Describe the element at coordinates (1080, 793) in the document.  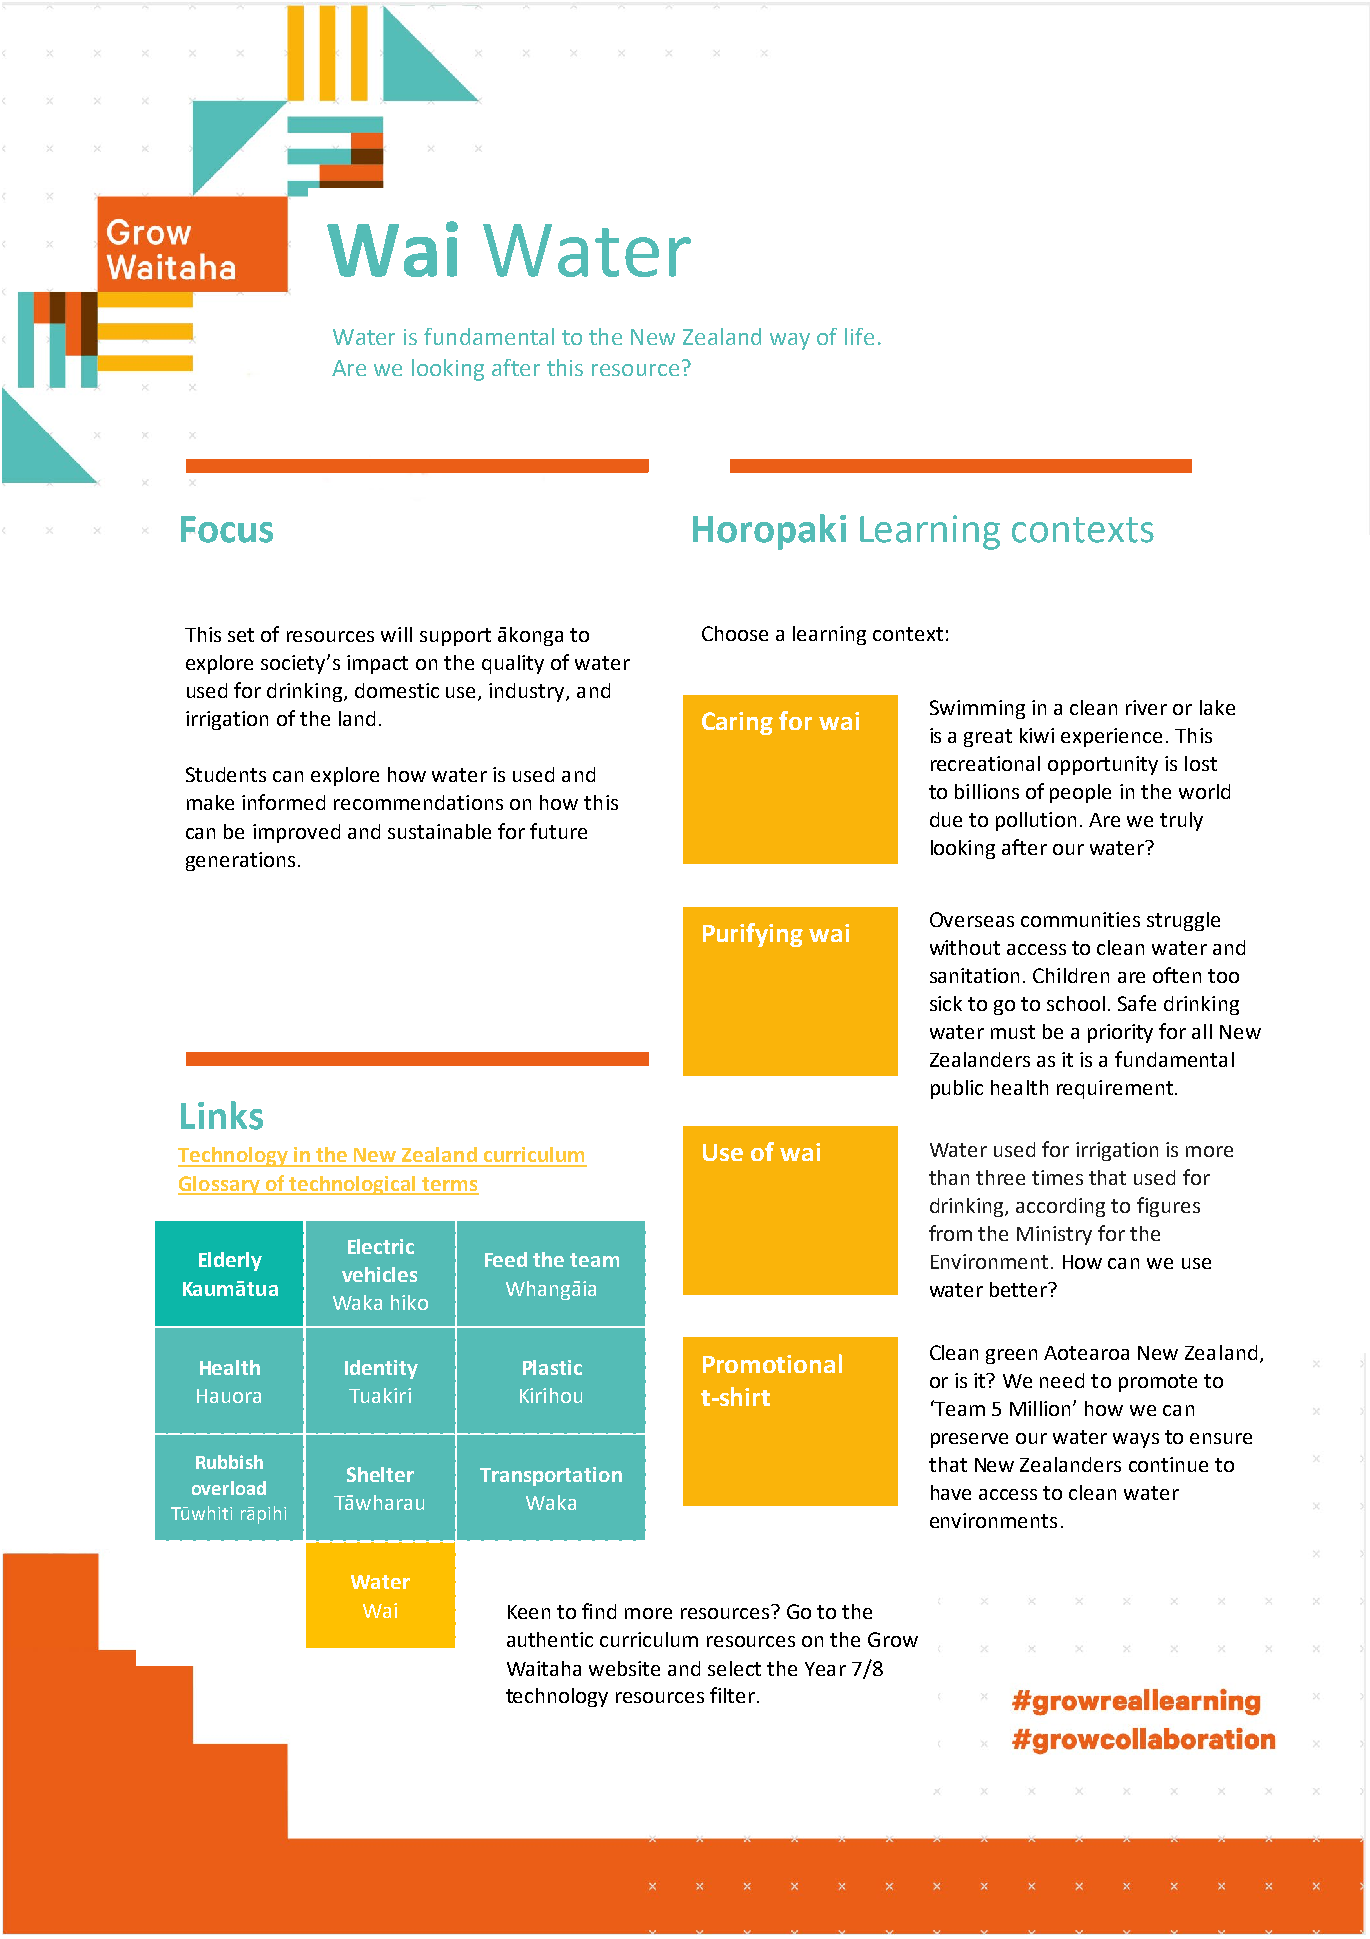
I see `people` at that location.
